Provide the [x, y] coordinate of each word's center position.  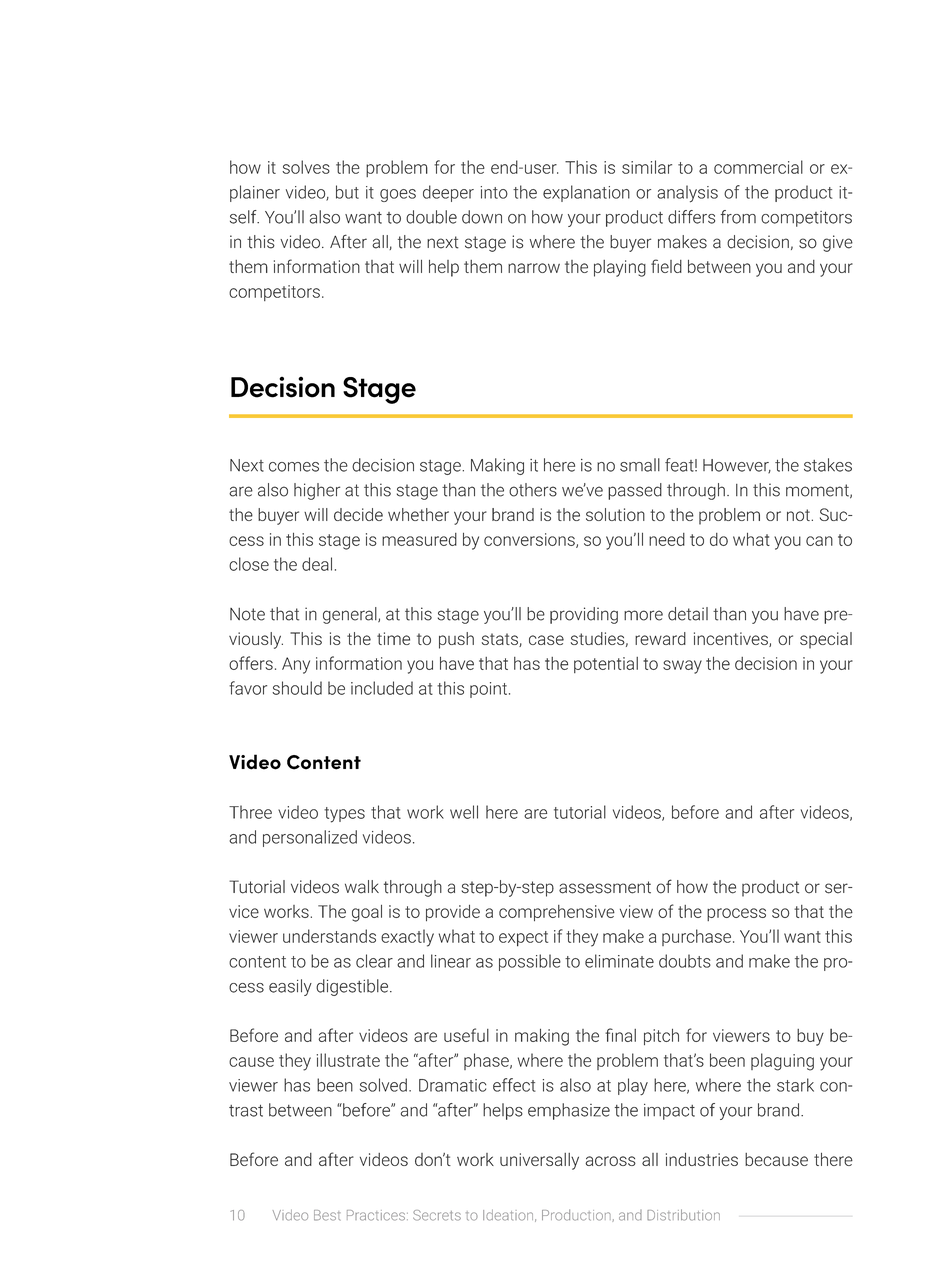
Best [327, 1215]
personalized [310, 838]
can [819, 541]
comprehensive [557, 913]
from [738, 217]
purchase [696, 937]
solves [306, 167]
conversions [530, 540]
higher [317, 491]
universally [539, 1161]
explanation [586, 193]
